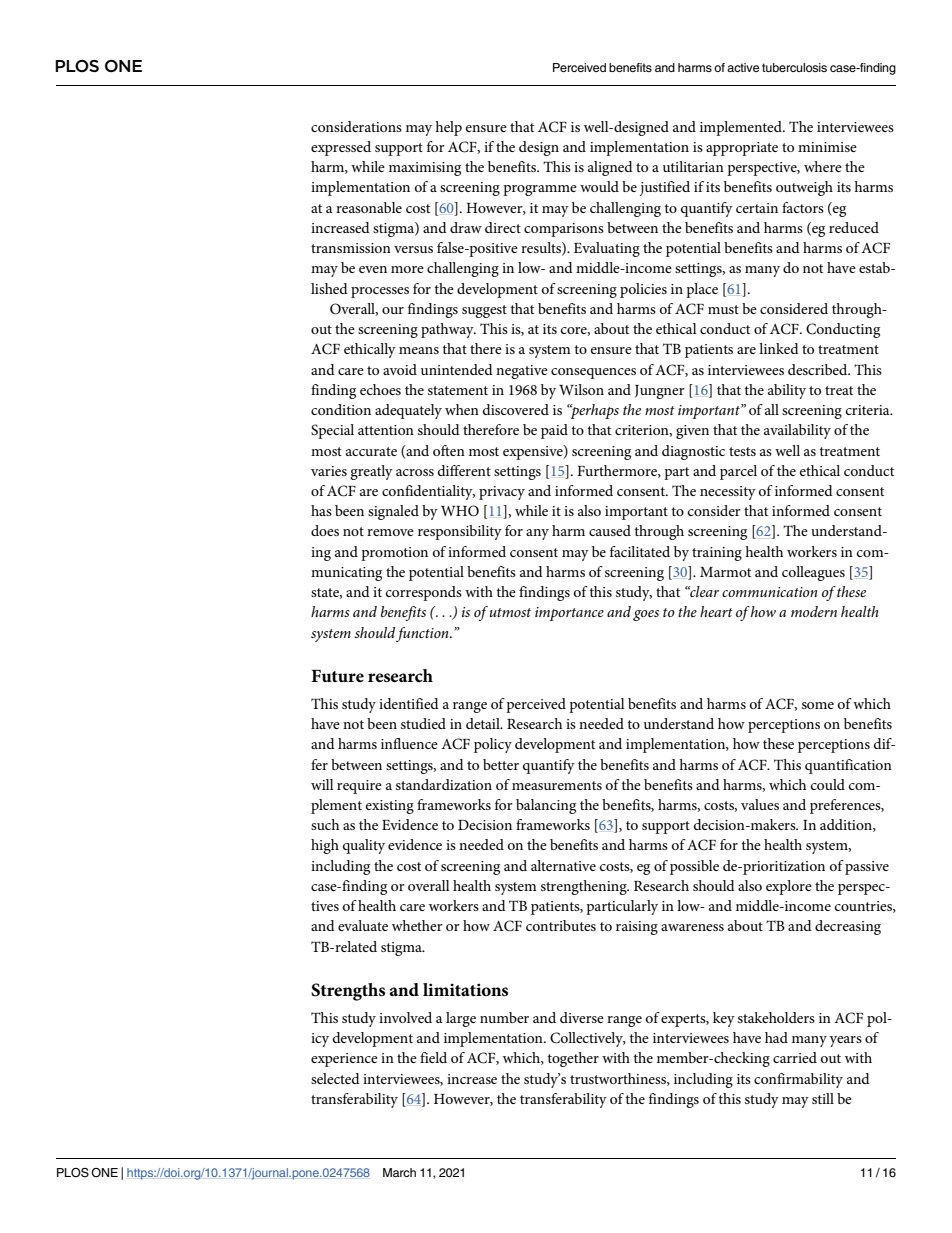 This screenshot has height=1233, width=952. Describe the element at coordinates (789, 887) in the screenshot. I see `explore` at that location.
